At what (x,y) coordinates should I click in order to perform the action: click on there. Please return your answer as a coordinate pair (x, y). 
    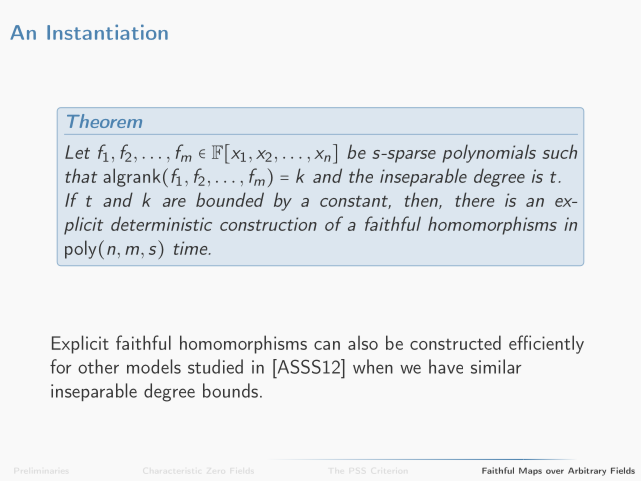
    Looking at the image, I should click on (474, 199).
